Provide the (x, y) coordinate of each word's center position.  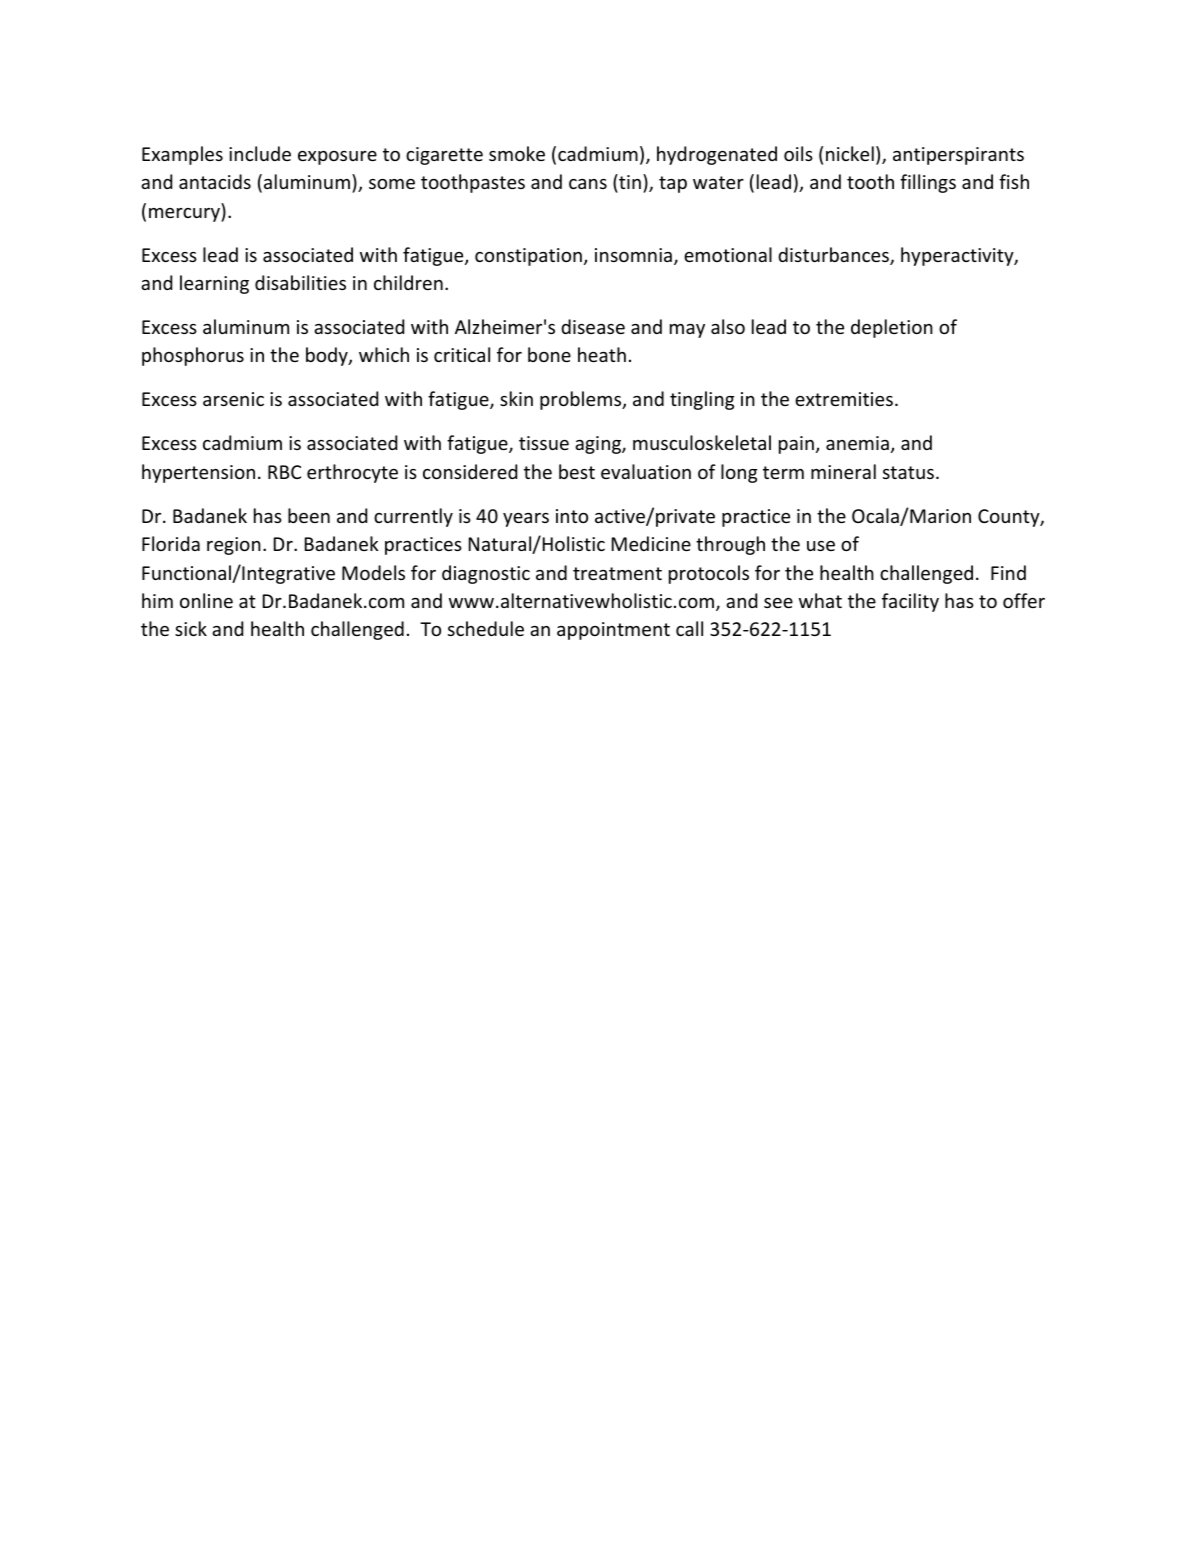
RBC (284, 472)
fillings (928, 183)
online (206, 600)
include (260, 153)
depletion (892, 328)
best (577, 471)
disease (593, 326)
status (908, 472)
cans (588, 184)
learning (214, 284)
